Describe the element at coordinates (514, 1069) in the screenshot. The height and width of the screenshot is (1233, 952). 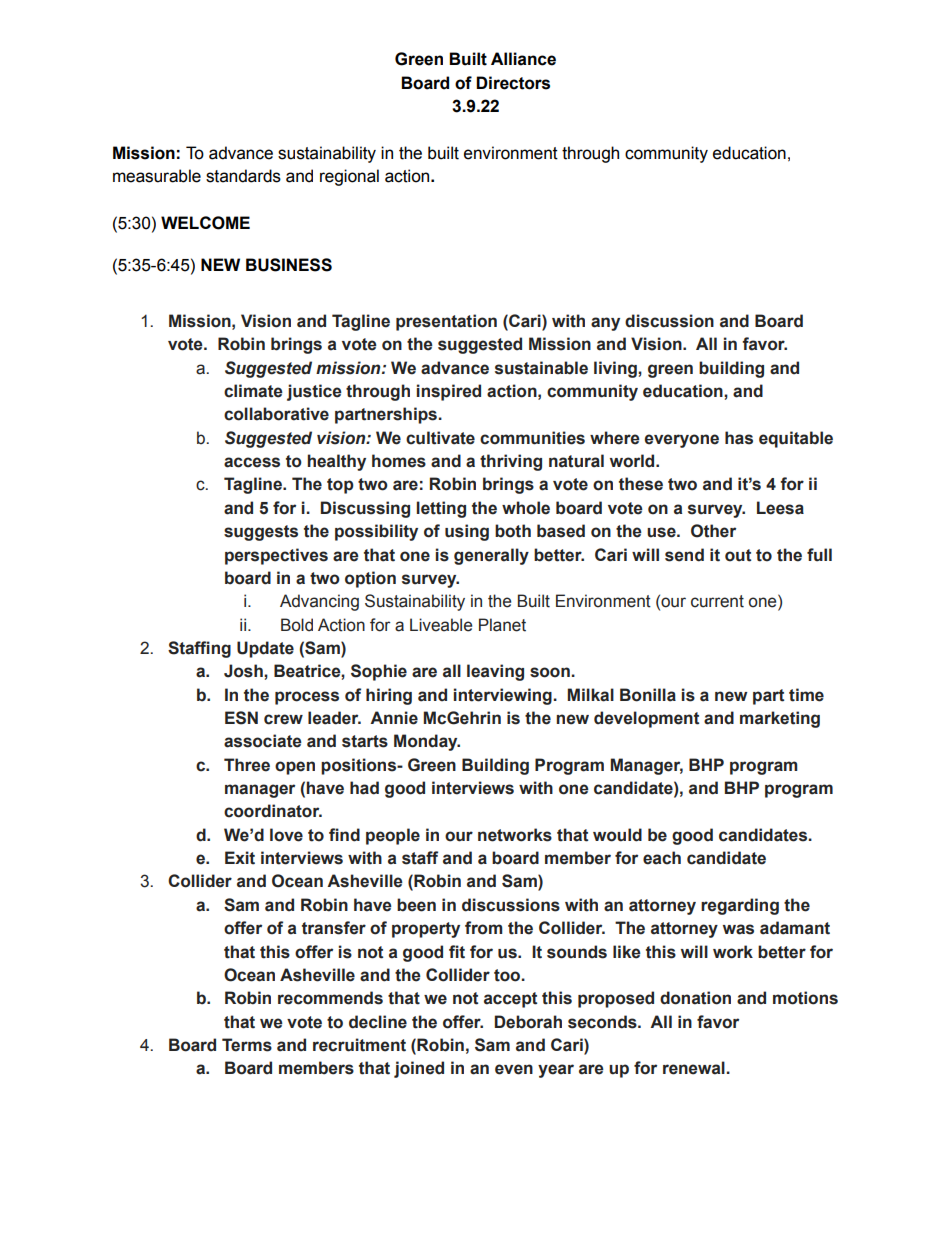
I see `even` at that location.
